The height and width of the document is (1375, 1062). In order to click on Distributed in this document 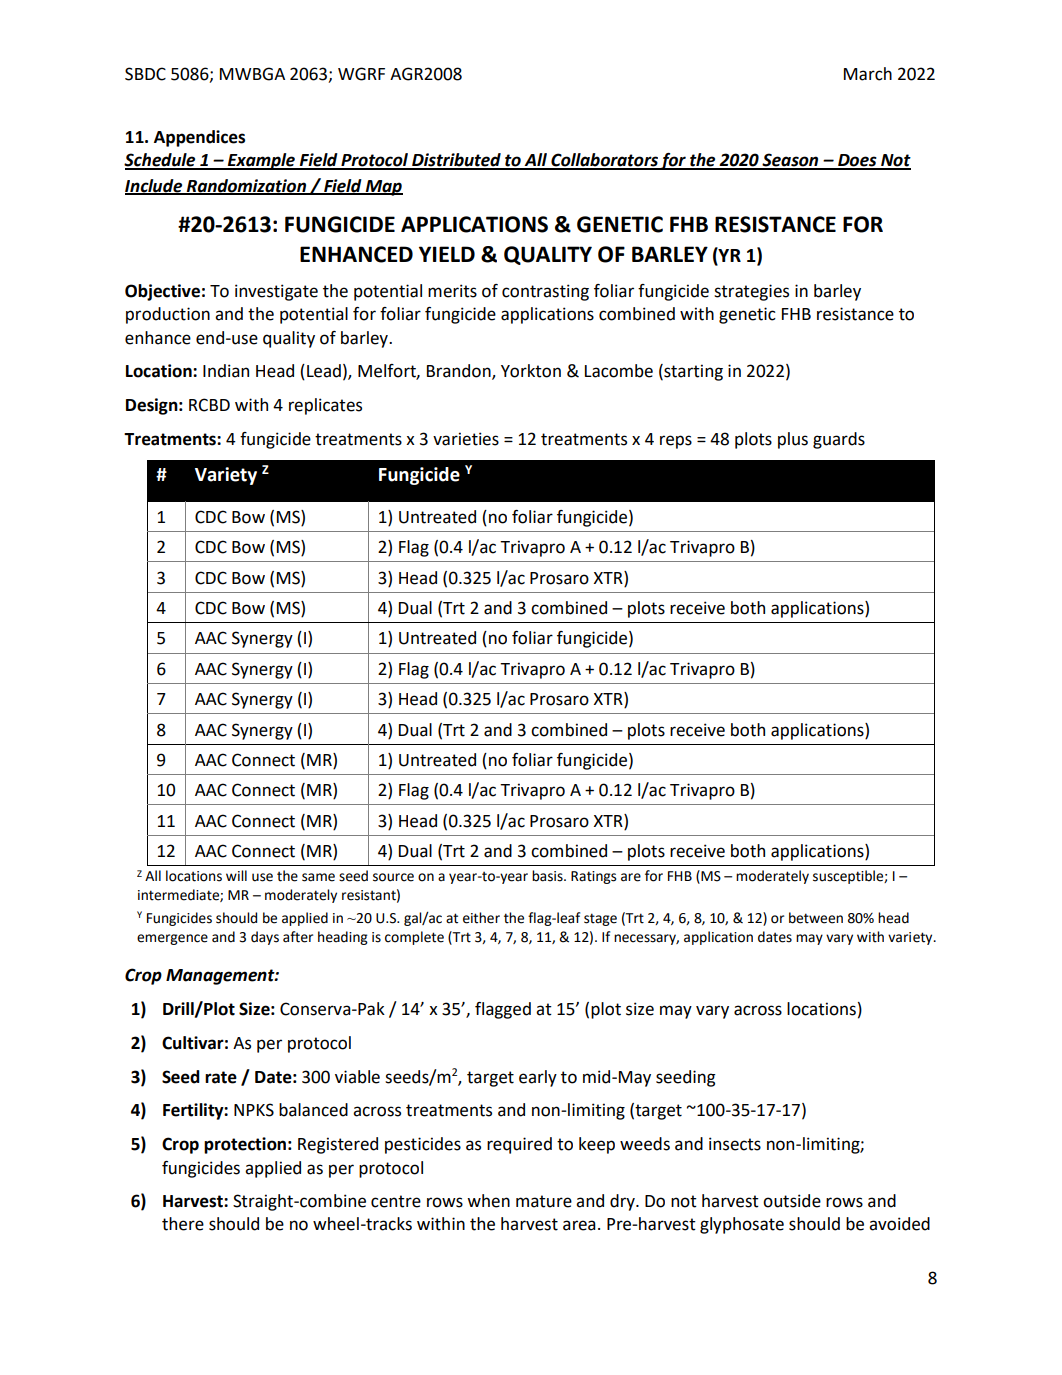, I will do `click(456, 161)`.
